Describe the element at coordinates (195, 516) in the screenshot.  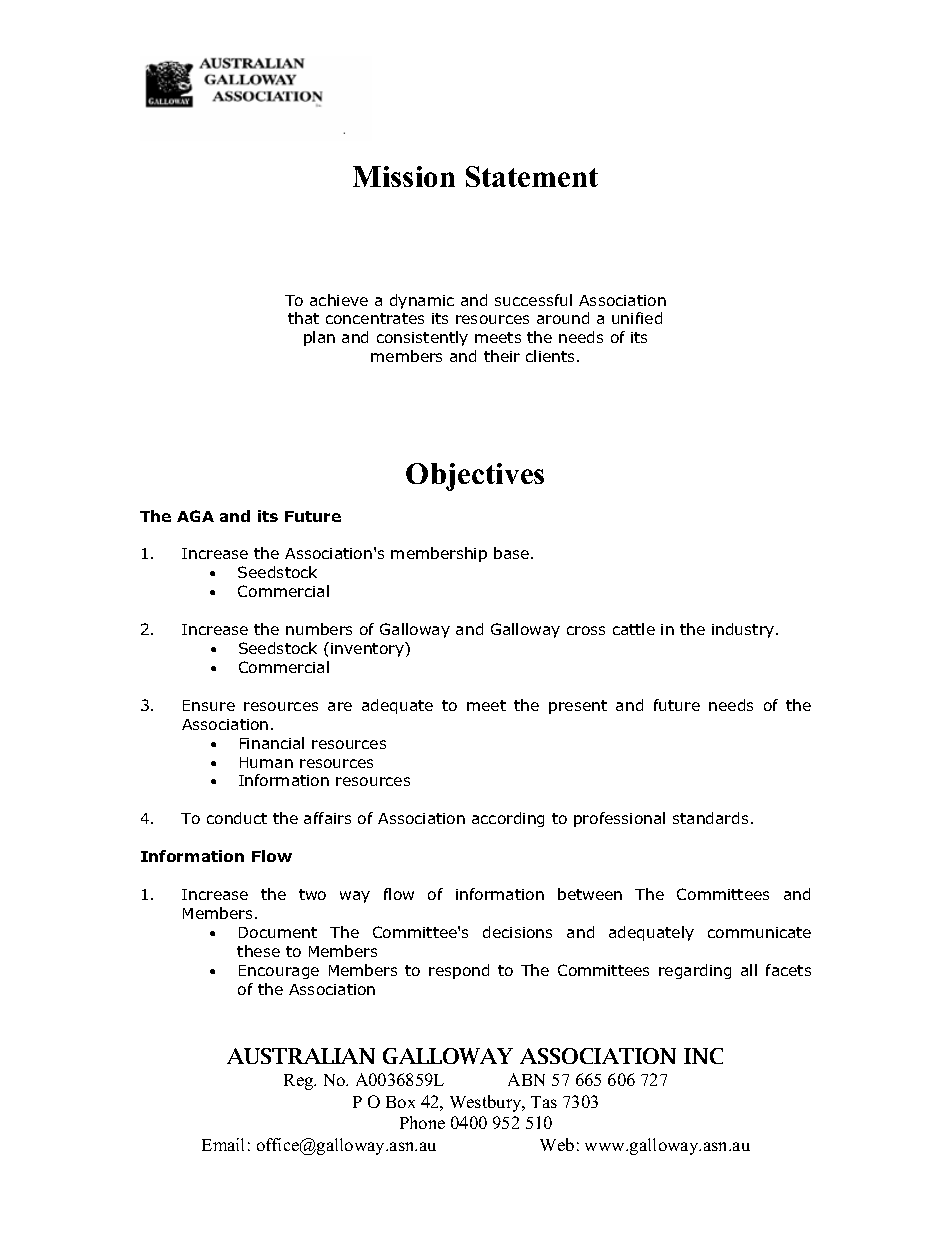
I see `AGA` at that location.
